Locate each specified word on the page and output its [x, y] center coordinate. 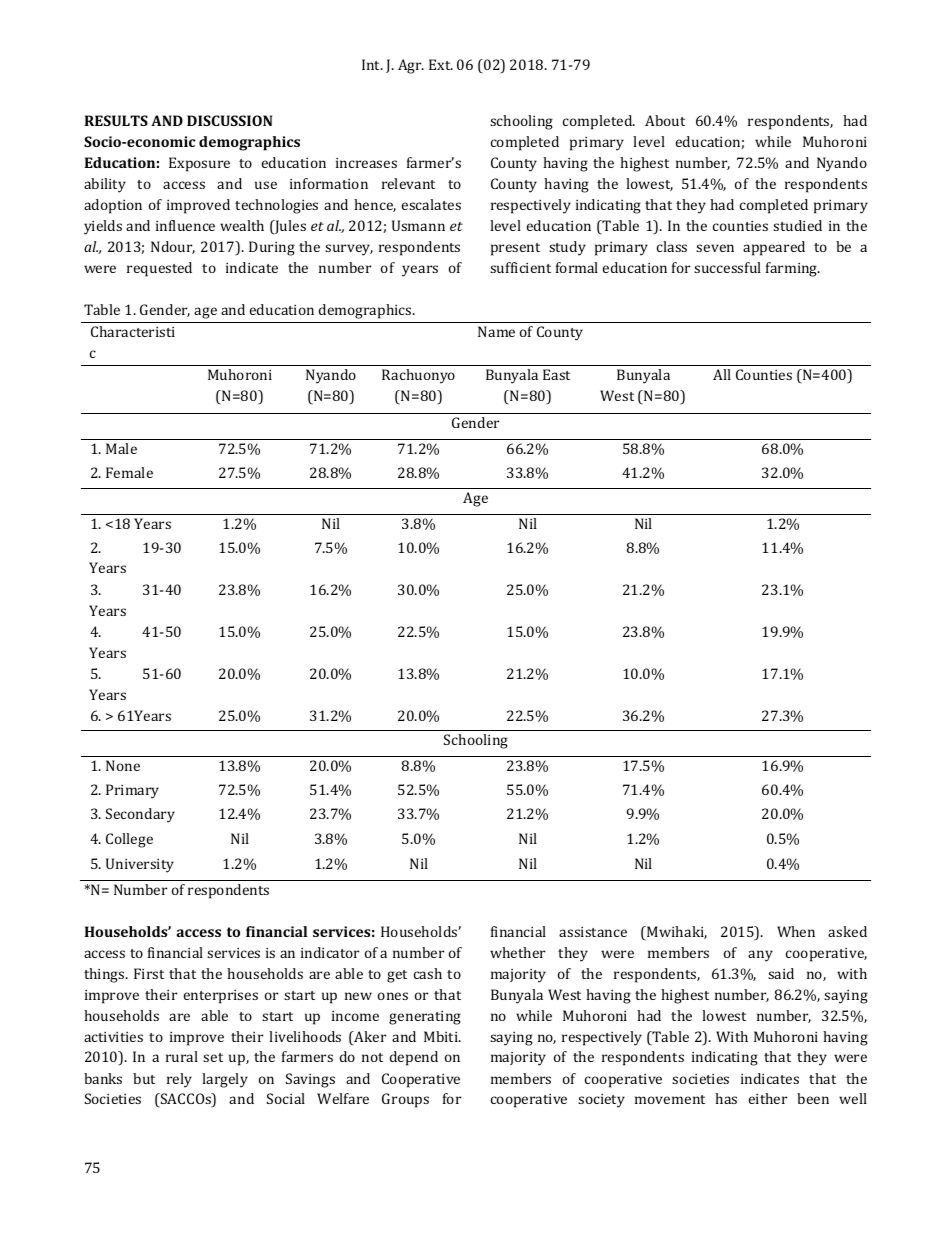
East [556, 374]
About [665, 120]
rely [179, 1080]
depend [414, 1058]
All [722, 374]
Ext [441, 64]
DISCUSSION [229, 120]
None [123, 765]
